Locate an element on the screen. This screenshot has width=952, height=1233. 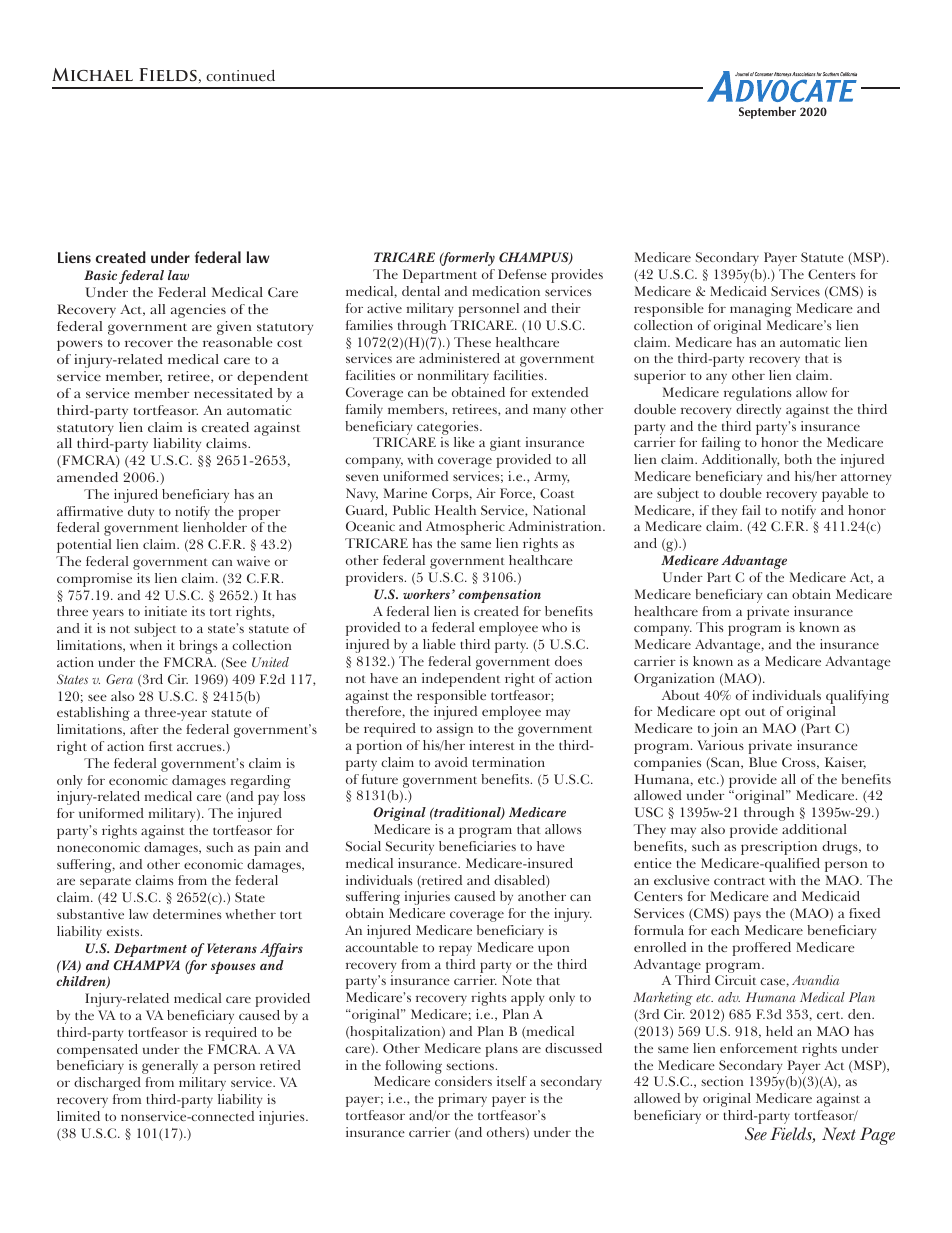
September is located at coordinates (767, 112).
